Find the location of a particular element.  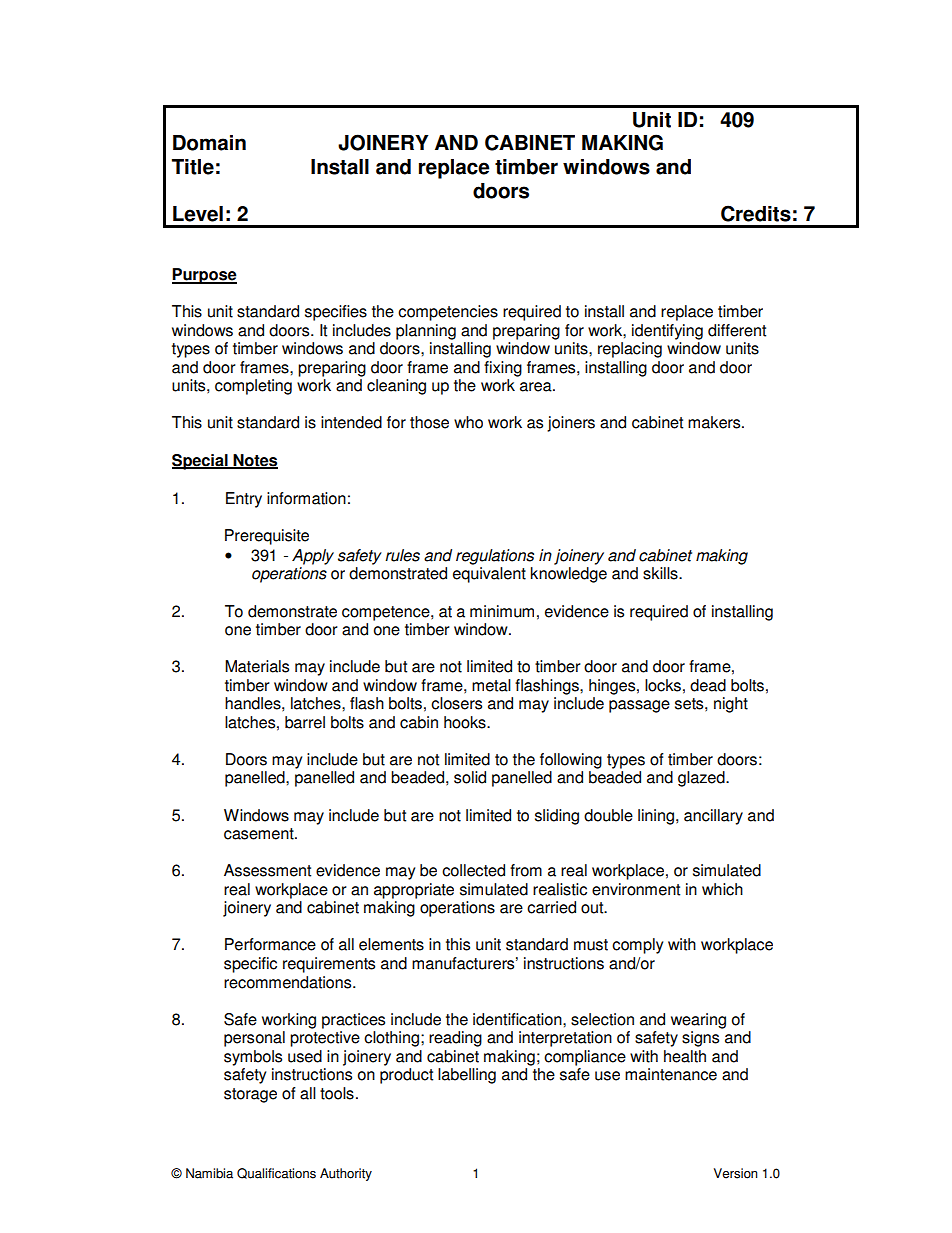

casement is located at coordinates (260, 834).
